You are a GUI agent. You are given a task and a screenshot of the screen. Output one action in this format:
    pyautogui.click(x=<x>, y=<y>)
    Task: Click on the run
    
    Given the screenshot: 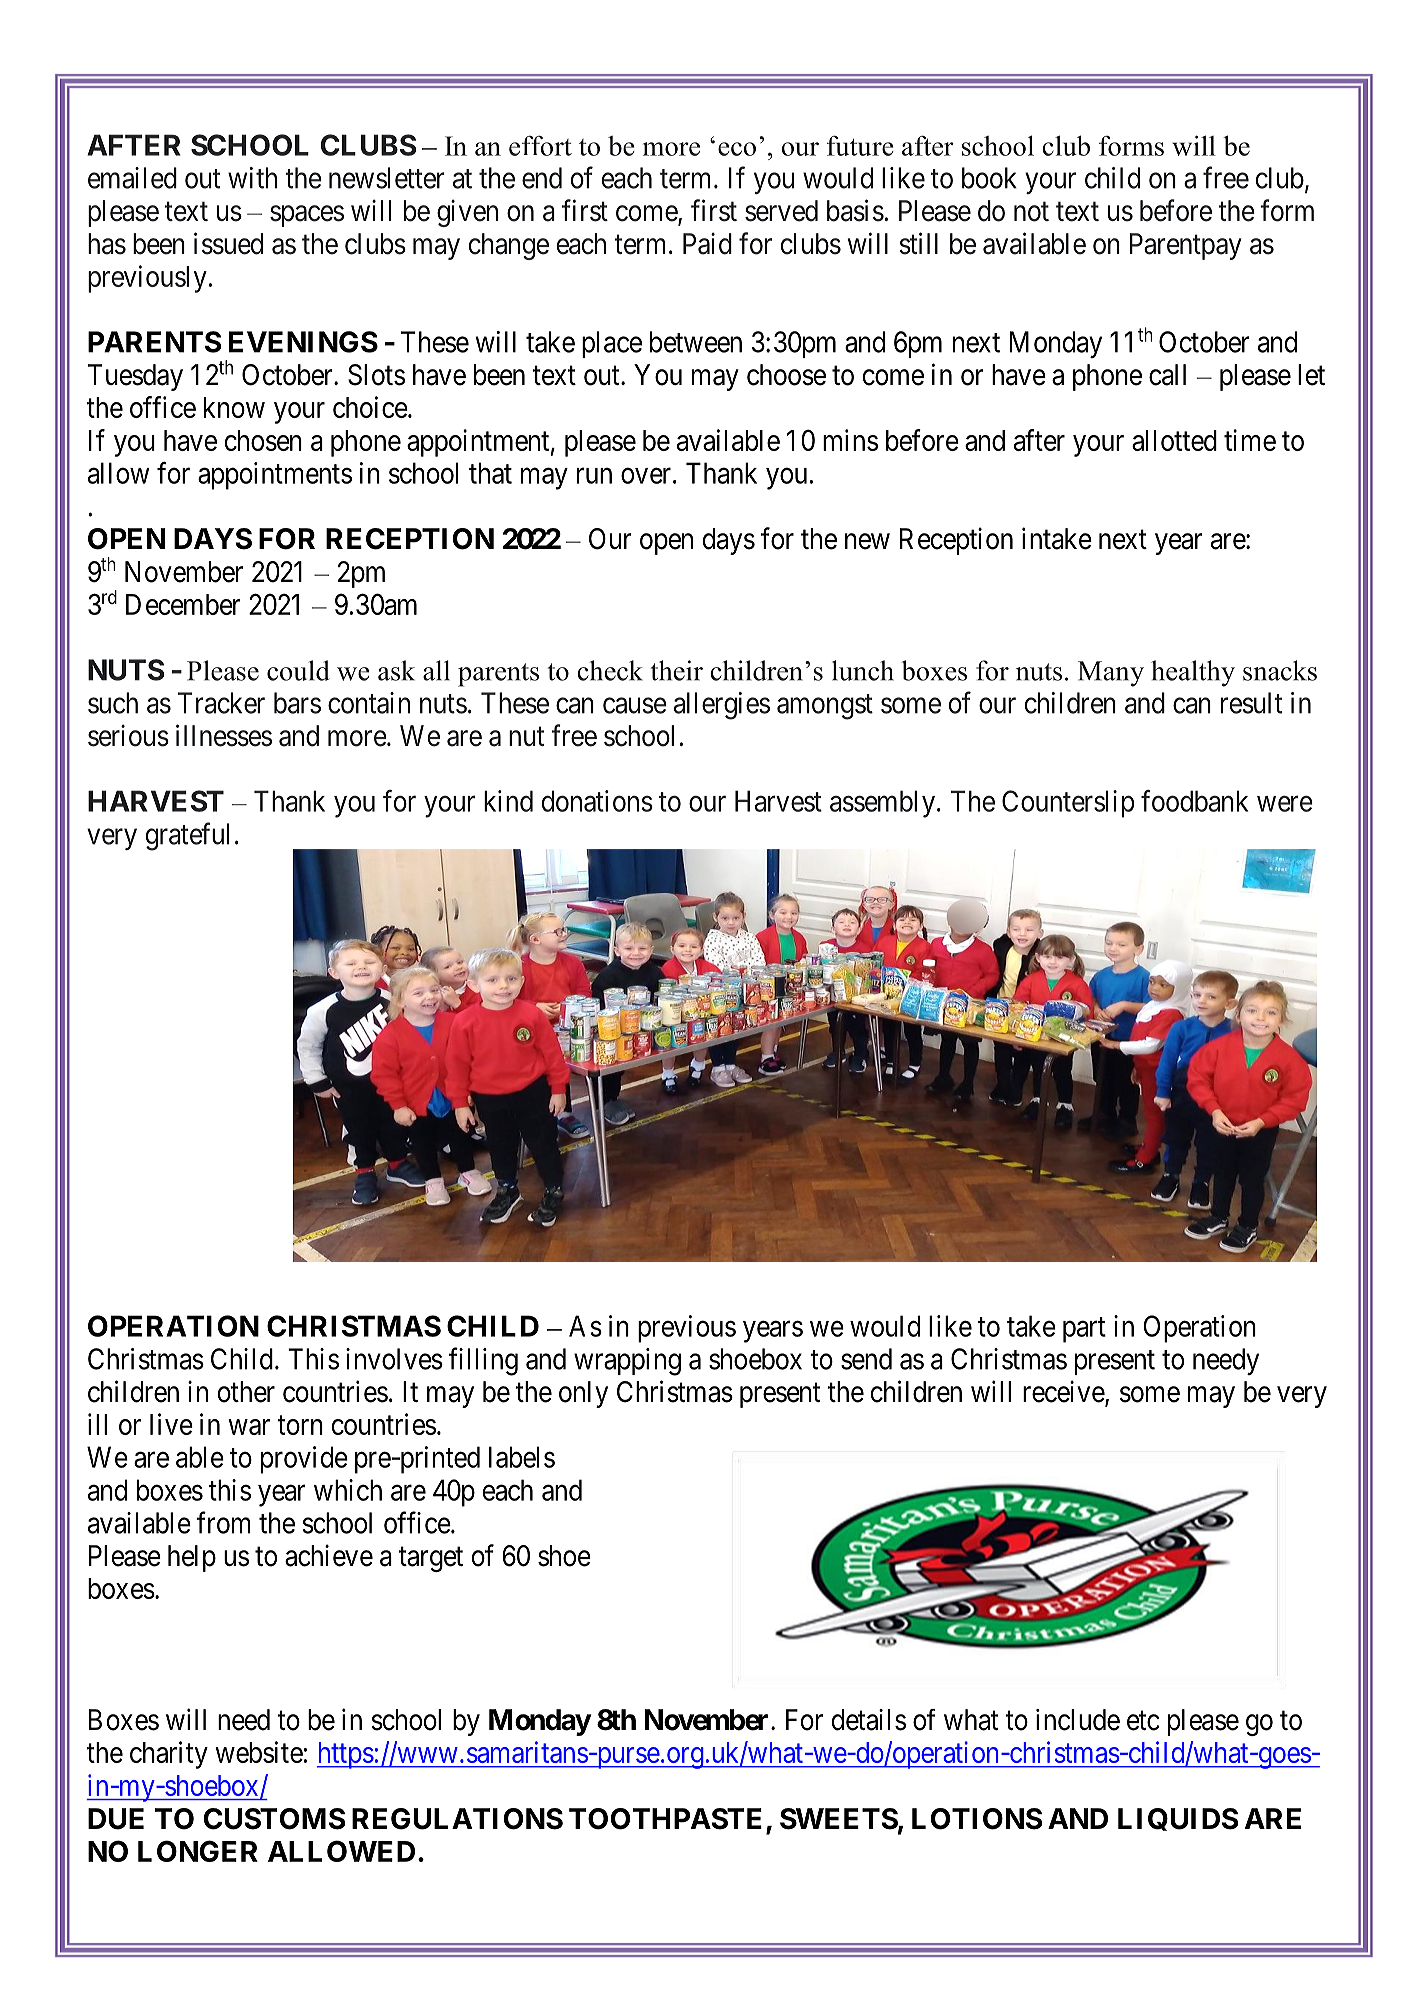 What is the action you would take?
    pyautogui.click(x=594, y=476)
